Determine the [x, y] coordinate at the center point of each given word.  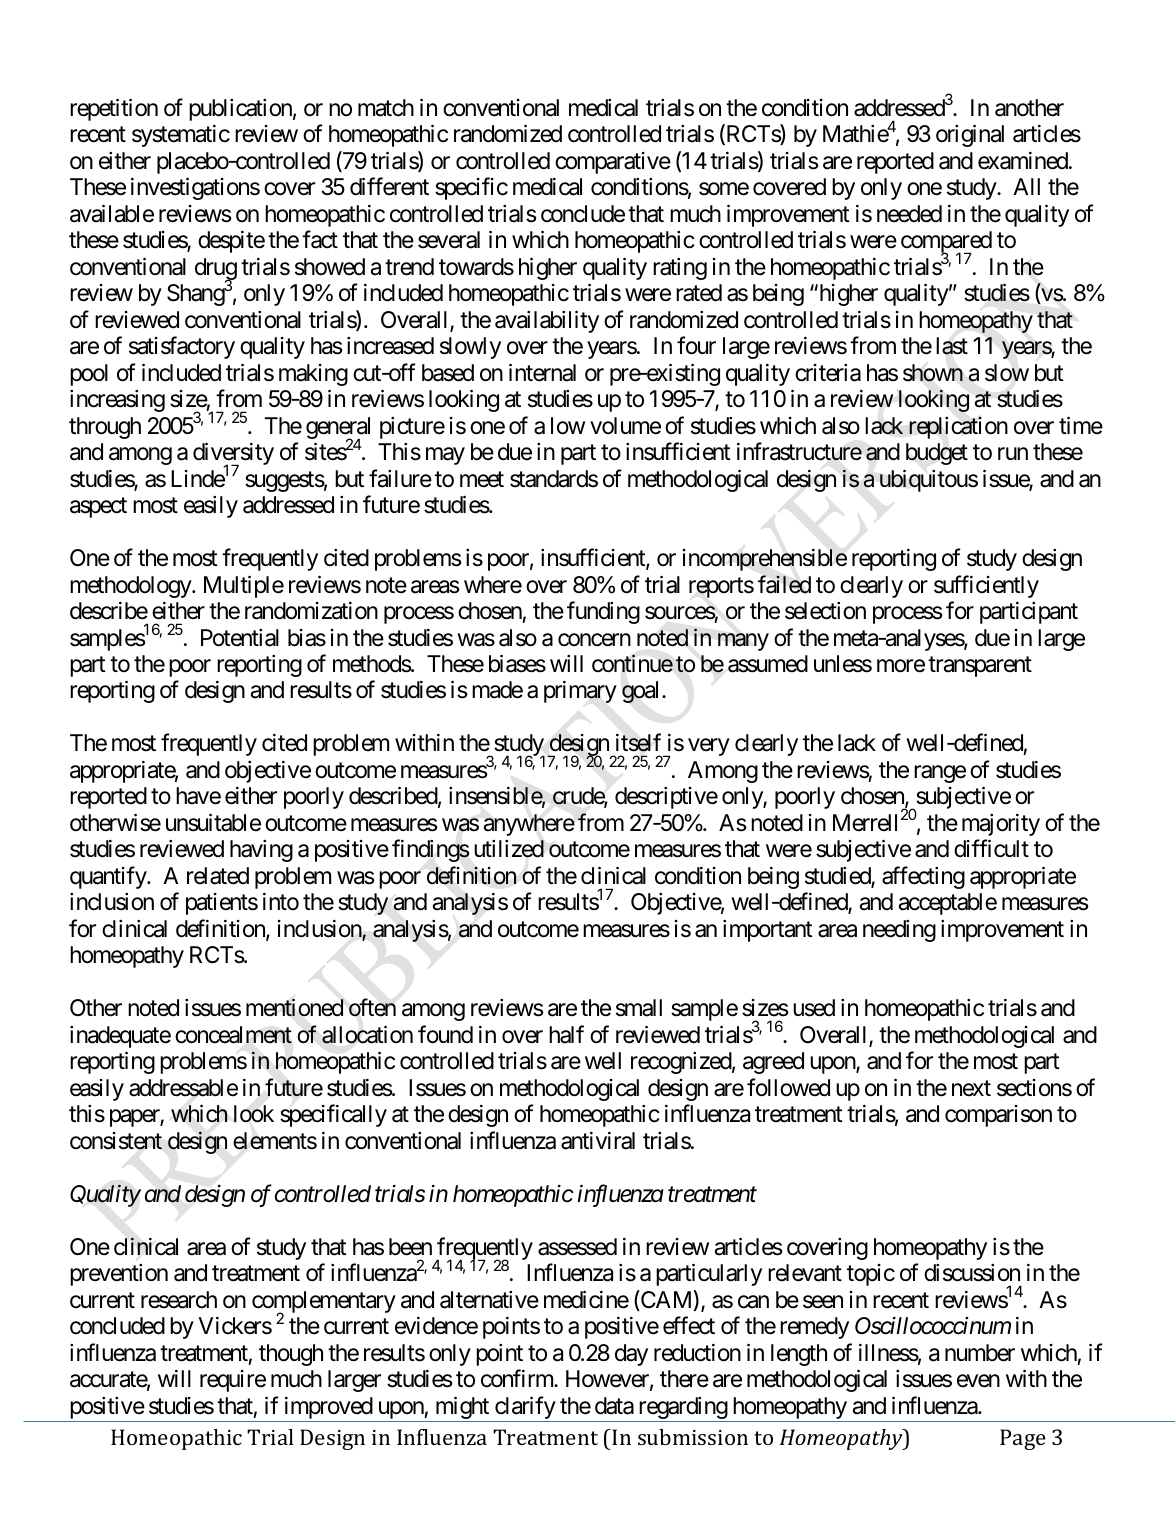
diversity [233, 455]
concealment [233, 1035]
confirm [518, 1378]
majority [1001, 825]
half [566, 1034]
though [291, 1355]
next [971, 1088]
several [449, 240]
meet [482, 479]
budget [937, 454]
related [218, 876]
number [980, 1353]
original [970, 136]
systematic [181, 136]
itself [638, 743]
